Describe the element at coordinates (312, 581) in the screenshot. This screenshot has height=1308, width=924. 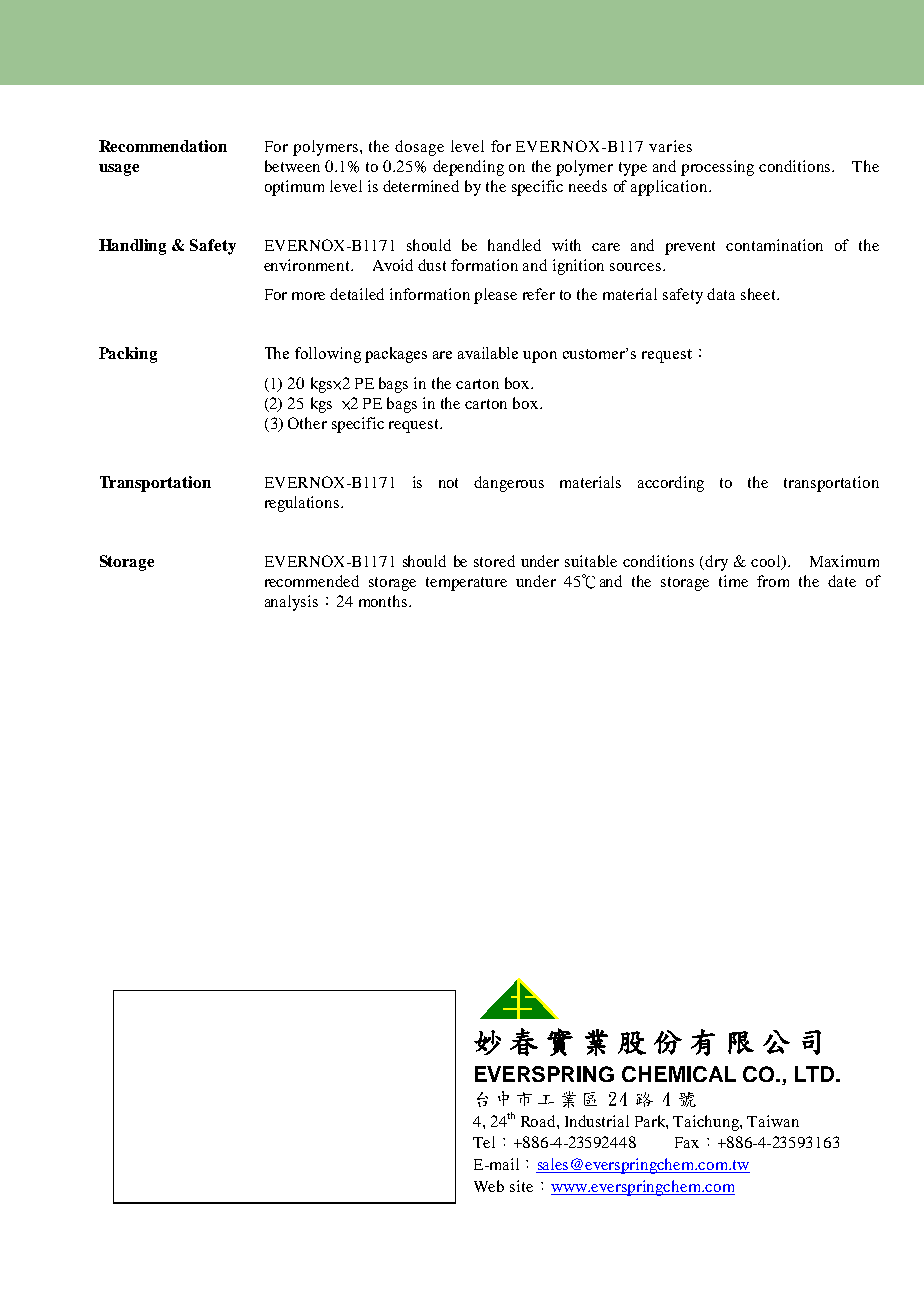
I see `recommended` at that location.
